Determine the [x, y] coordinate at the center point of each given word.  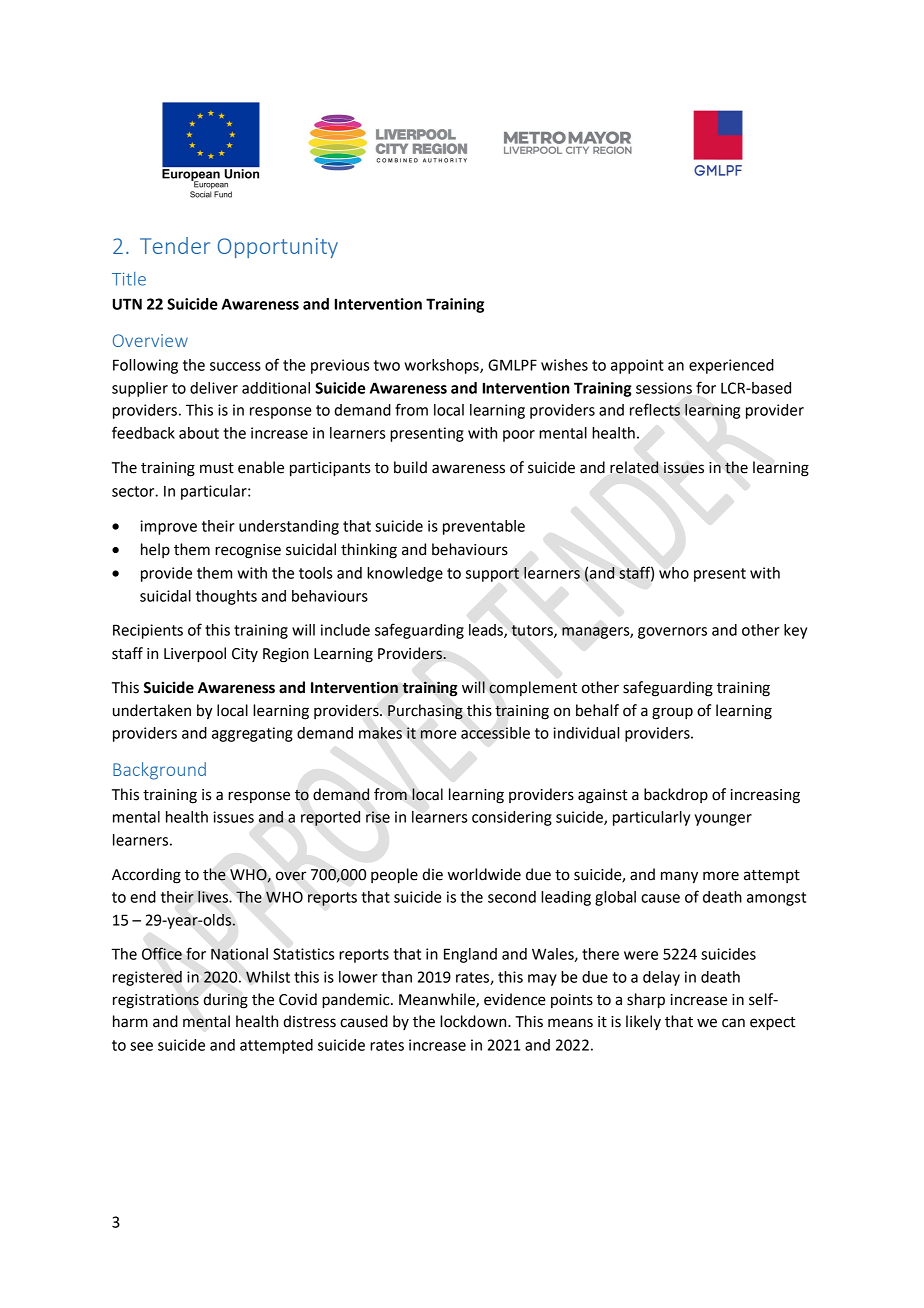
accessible [495, 733]
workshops [442, 366]
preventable [484, 527]
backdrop [676, 795]
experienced [731, 366]
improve [168, 527]
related [634, 467]
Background [159, 771]
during [225, 1001]
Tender [175, 245]
